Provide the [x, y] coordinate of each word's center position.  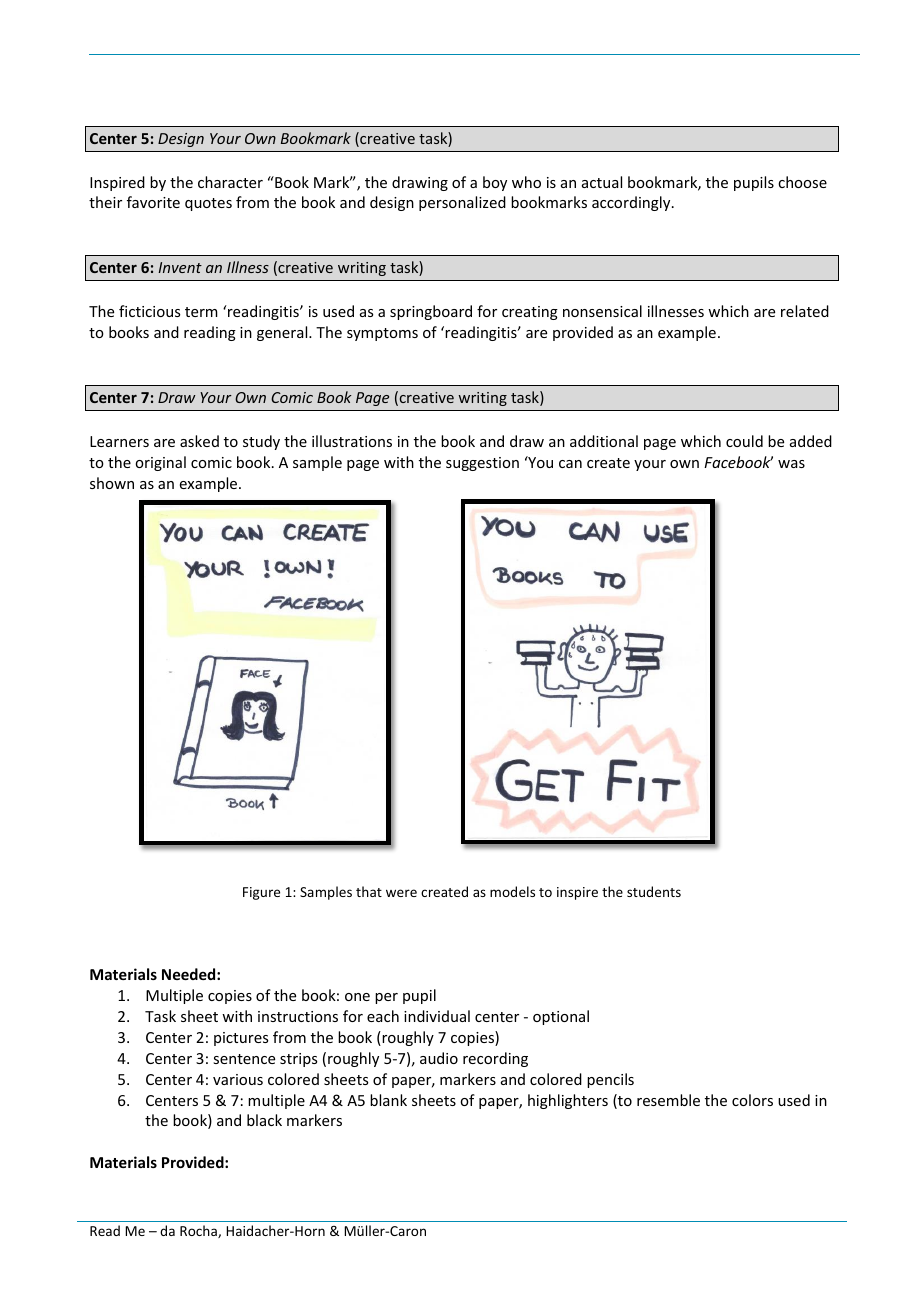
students [654, 891]
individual [437, 1016]
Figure [261, 893]
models [512, 891]
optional [561, 1017]
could [744, 441]
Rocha [199, 1231]
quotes [208, 204]
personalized [462, 203]
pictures [241, 1039]
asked [199, 441]
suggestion [482, 464]
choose [802, 182]
